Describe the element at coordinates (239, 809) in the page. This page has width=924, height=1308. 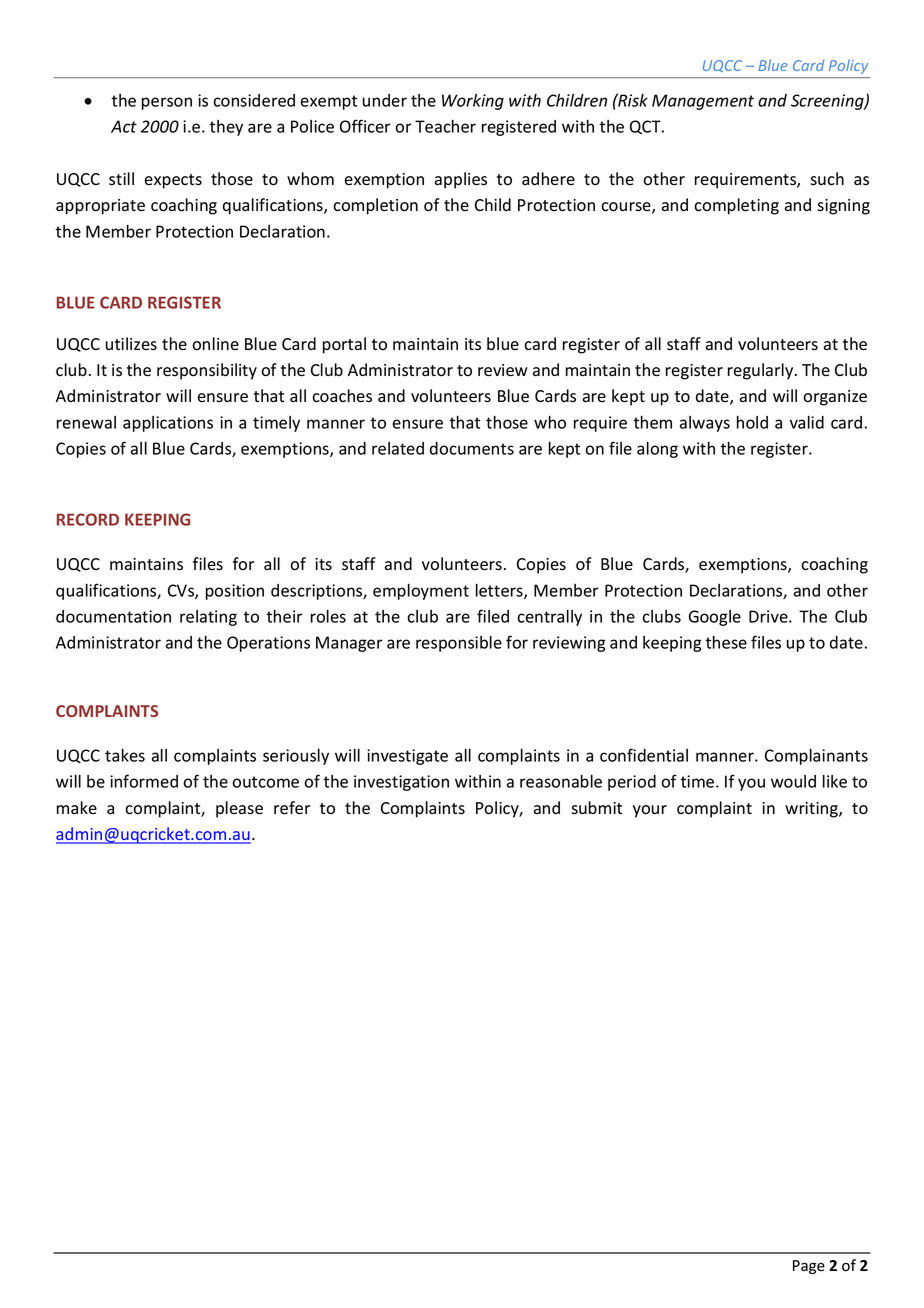
I see `please` at that location.
